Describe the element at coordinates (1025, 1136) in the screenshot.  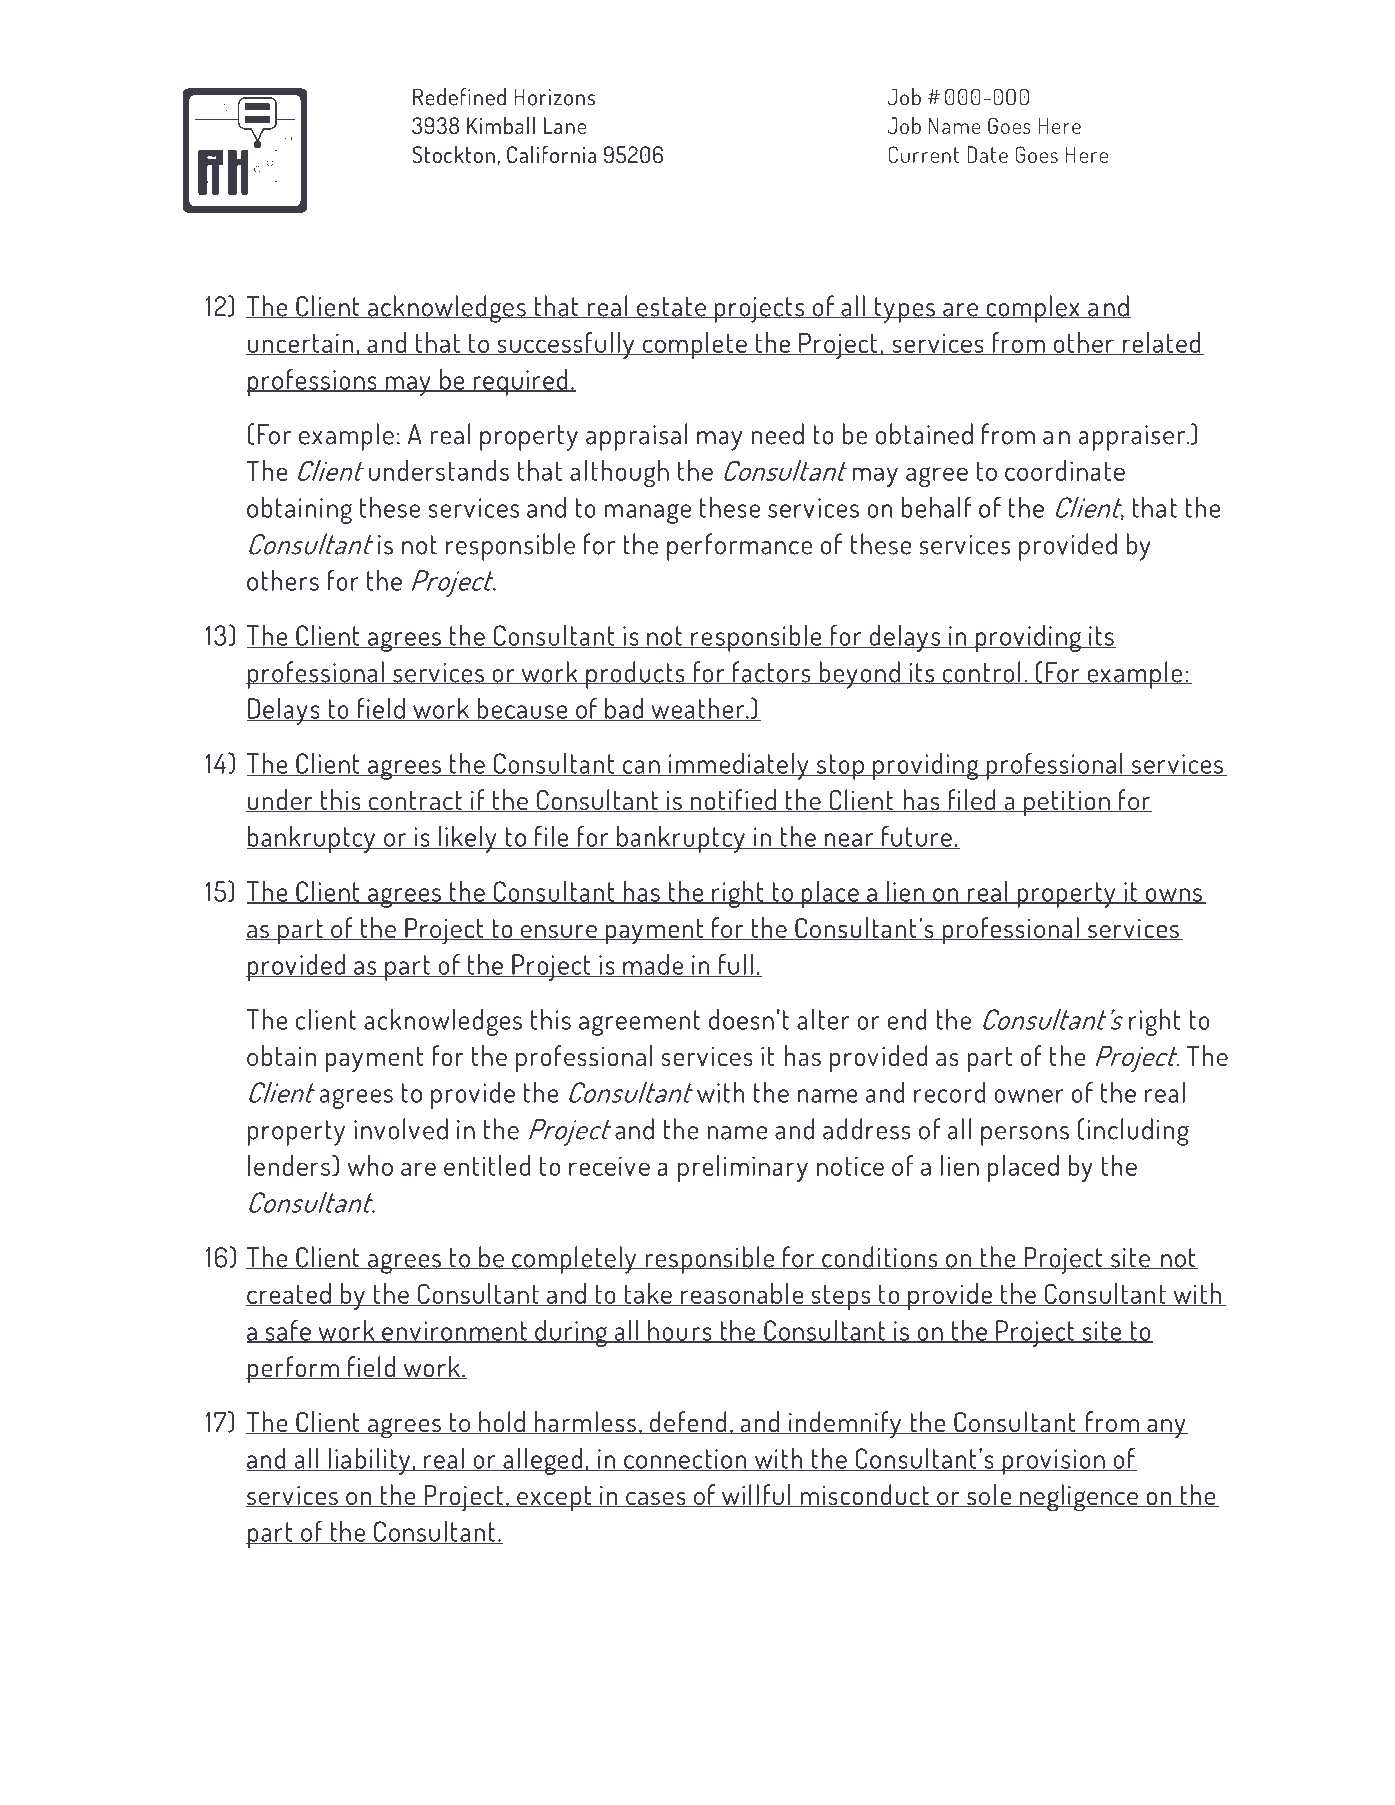
I see `persons` at that location.
